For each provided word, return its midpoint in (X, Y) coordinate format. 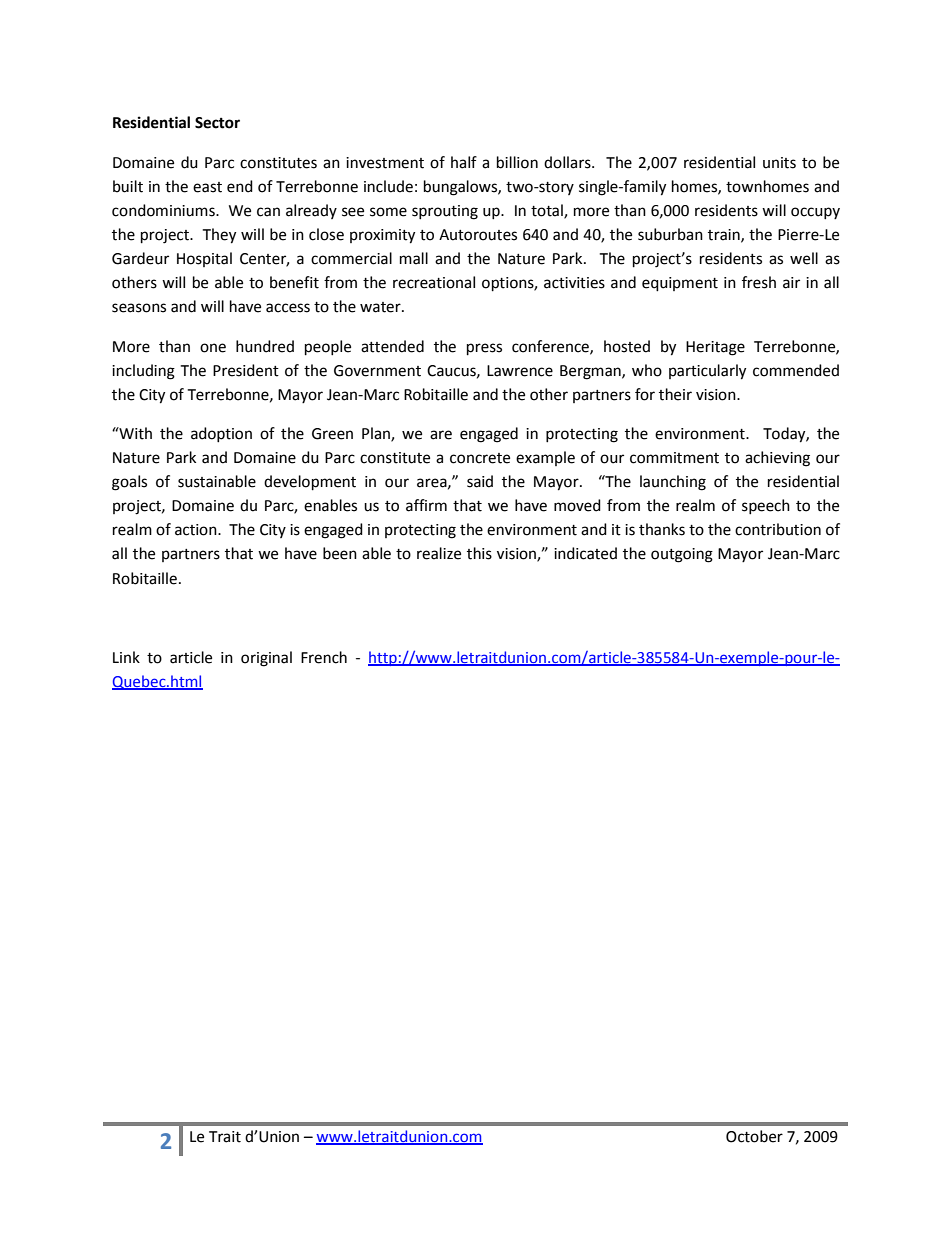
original (266, 659)
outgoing (682, 555)
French (324, 657)
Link (126, 657)
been (340, 553)
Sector (217, 123)
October (754, 1136)
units (779, 163)
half (464, 162)
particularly (707, 372)
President (246, 370)
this (479, 553)
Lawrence (520, 371)
